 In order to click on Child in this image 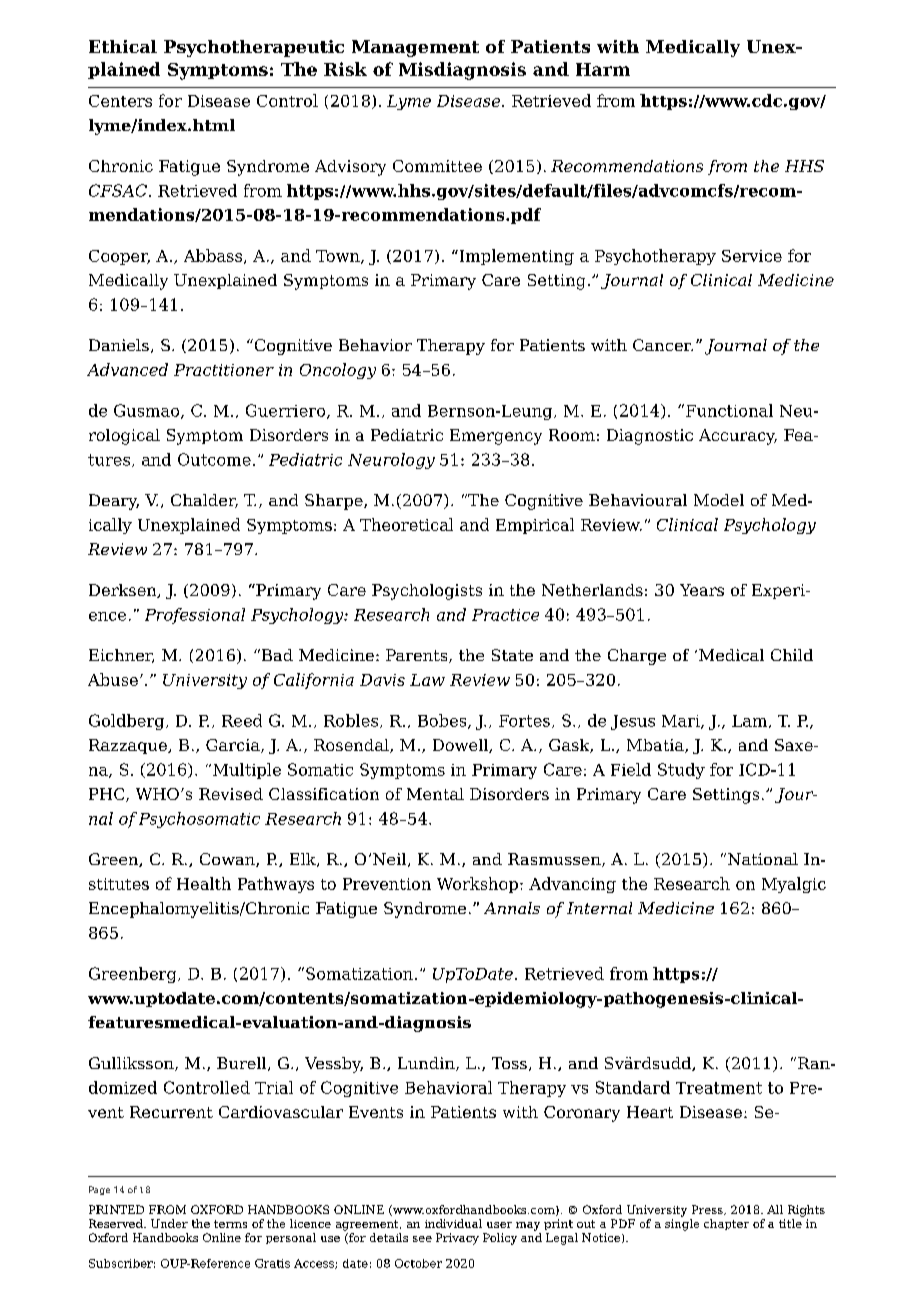, I will do `click(792, 655)`.
